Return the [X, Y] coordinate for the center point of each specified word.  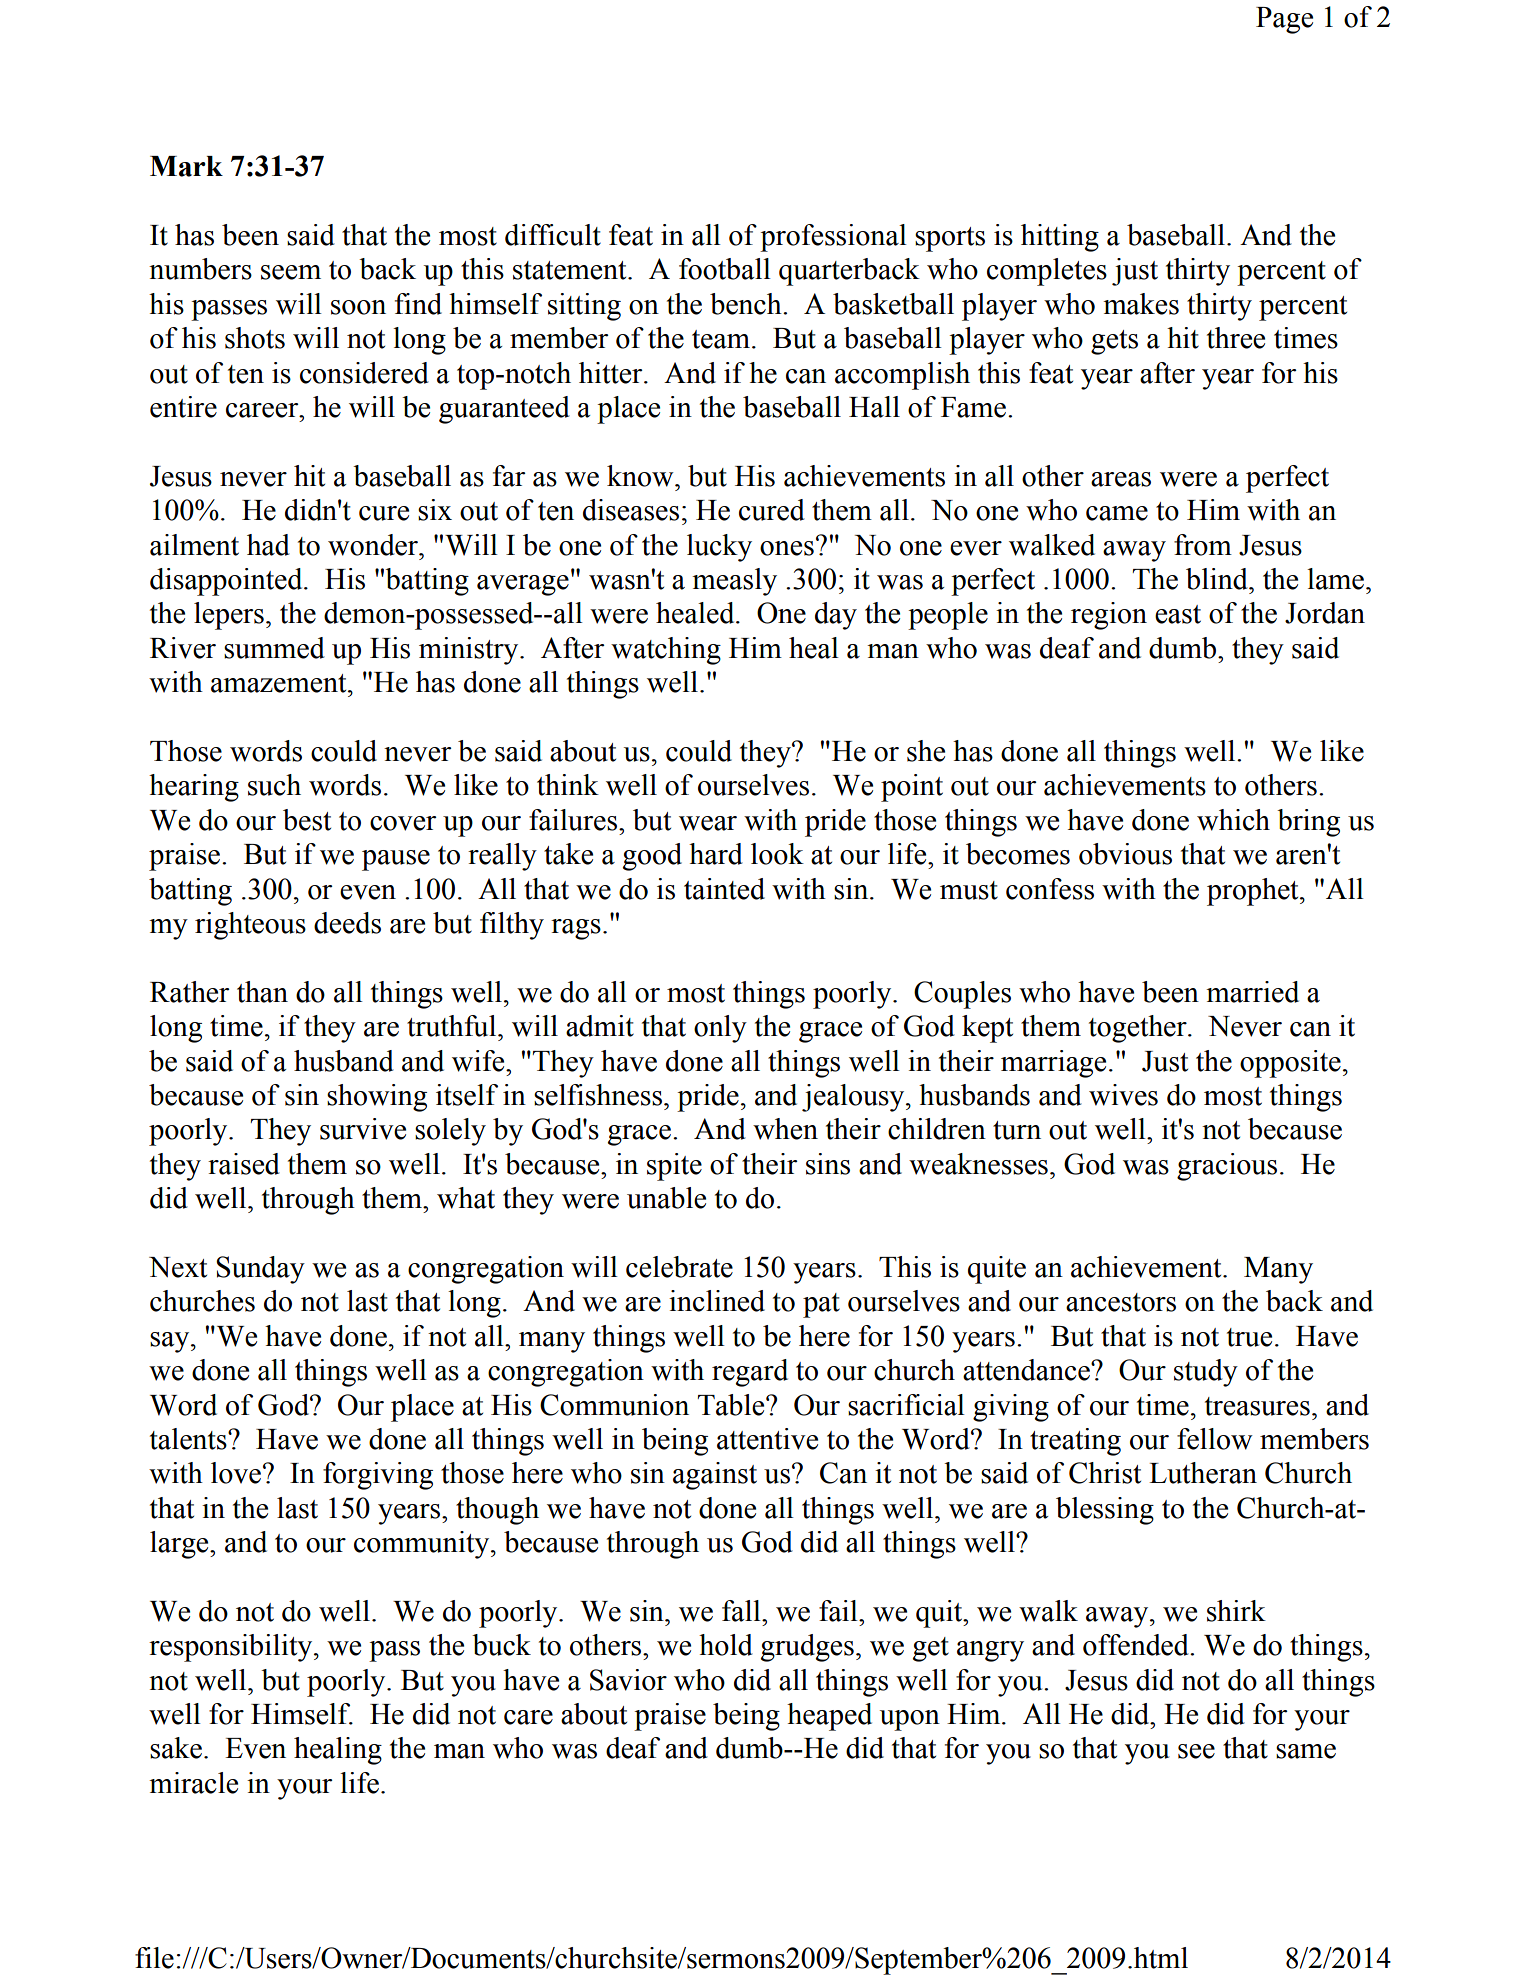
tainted [724, 889]
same [1306, 1751]
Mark [186, 166]
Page [1284, 20]
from [1203, 545]
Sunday [260, 1270]
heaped [829, 1717]
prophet [1254, 892]
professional [833, 238]
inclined [717, 1301]
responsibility [232, 1648]
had [268, 545]
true [1249, 1337]
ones [787, 548]
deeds [347, 923]
